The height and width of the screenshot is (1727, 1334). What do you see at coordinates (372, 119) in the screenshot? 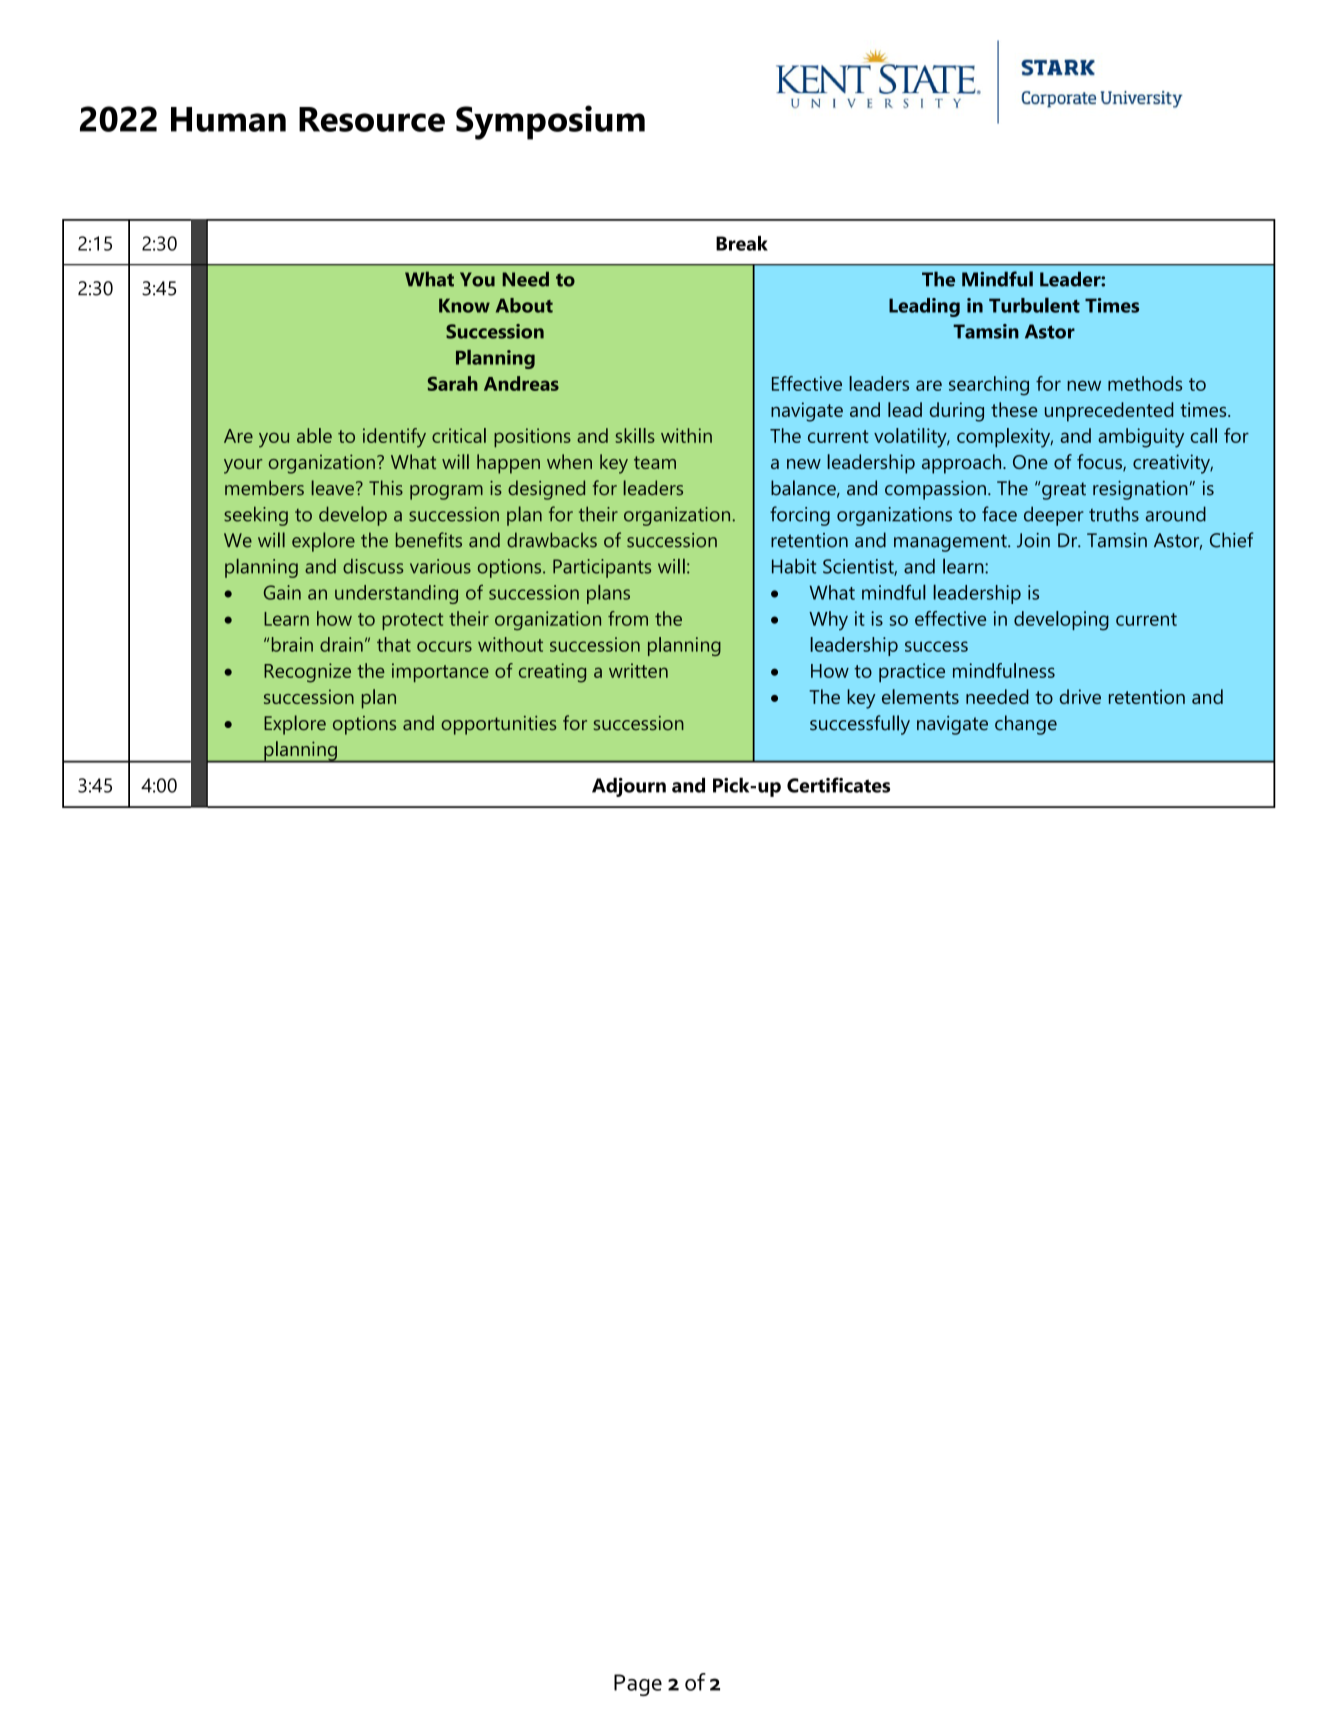
I see `Resource` at bounding box center [372, 119].
